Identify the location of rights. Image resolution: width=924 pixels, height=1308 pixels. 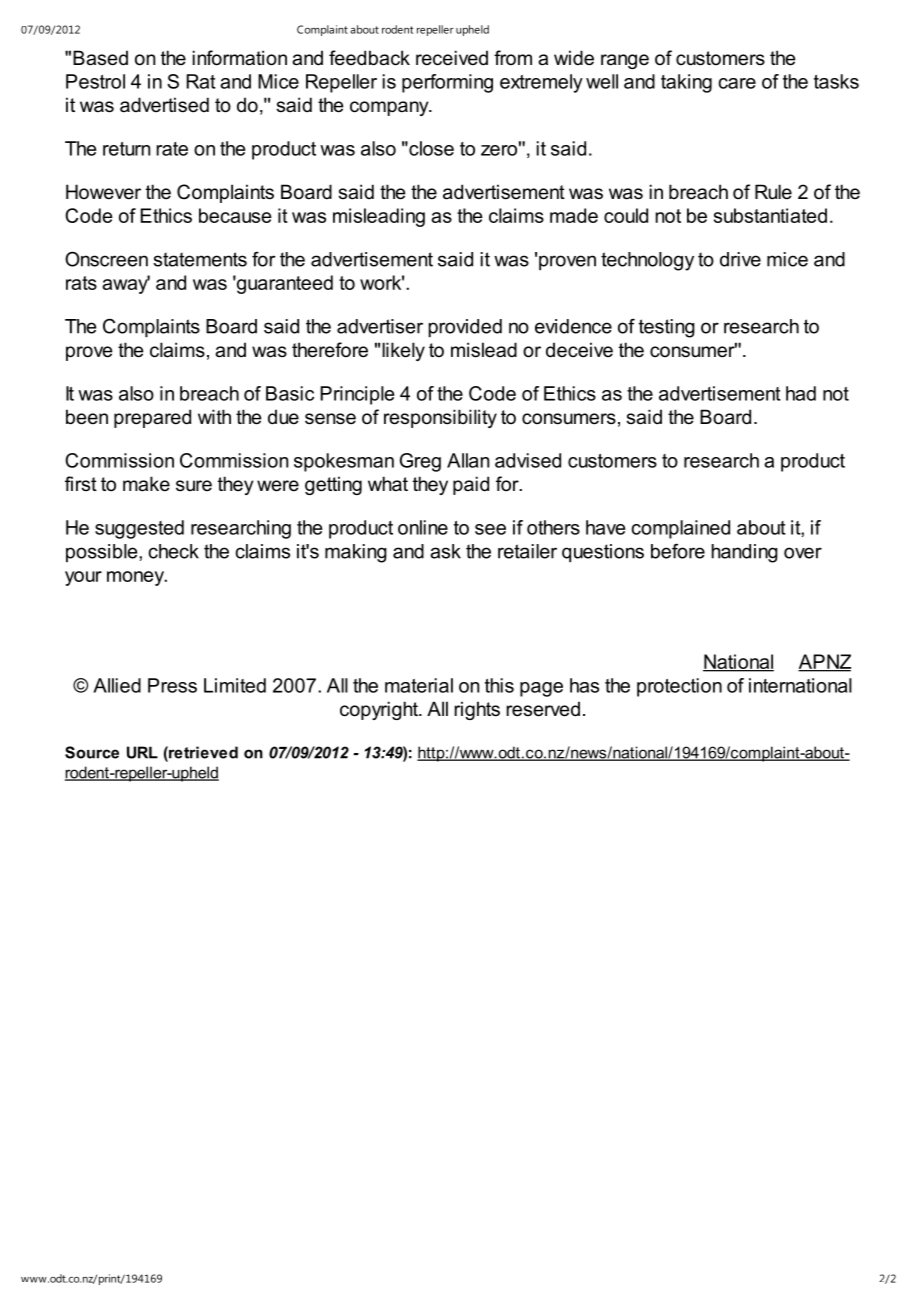
(477, 710).
